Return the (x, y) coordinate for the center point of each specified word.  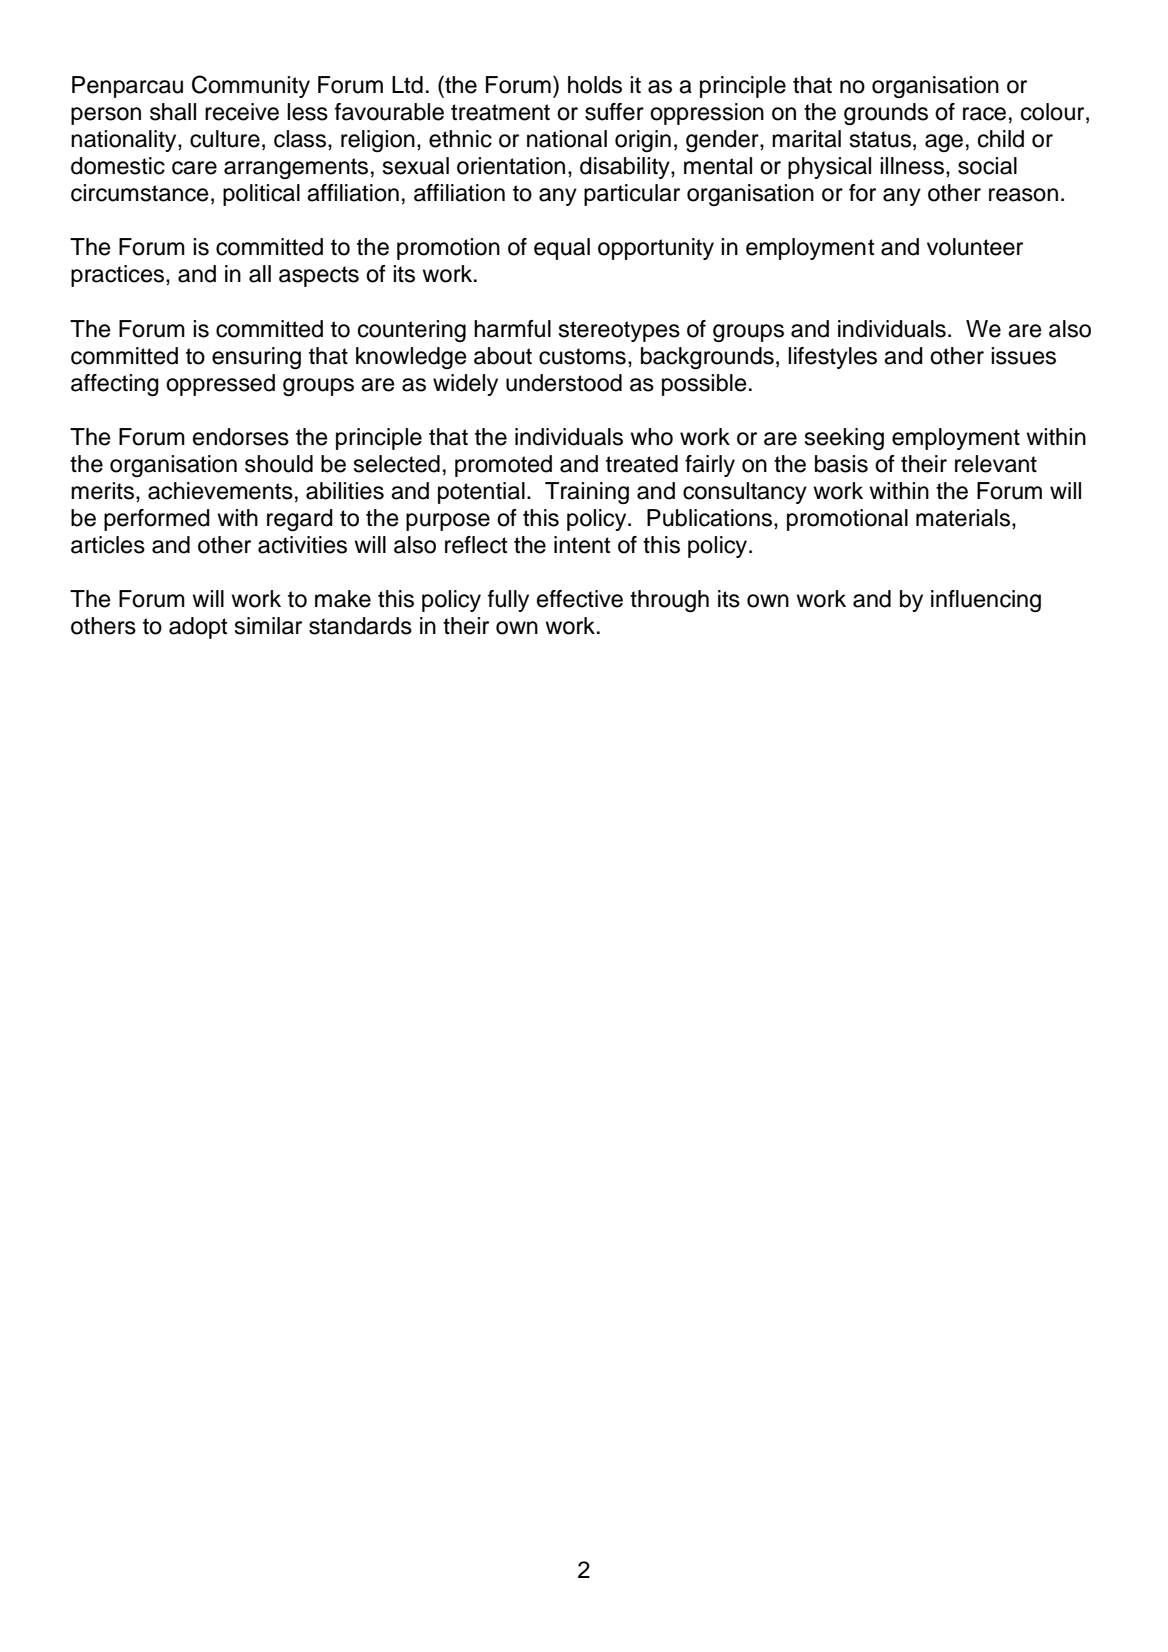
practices (119, 276)
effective (580, 599)
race (984, 114)
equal (562, 249)
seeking (844, 439)
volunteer (975, 247)
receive (242, 112)
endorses (241, 437)
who (651, 437)
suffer (614, 112)
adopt (198, 628)
